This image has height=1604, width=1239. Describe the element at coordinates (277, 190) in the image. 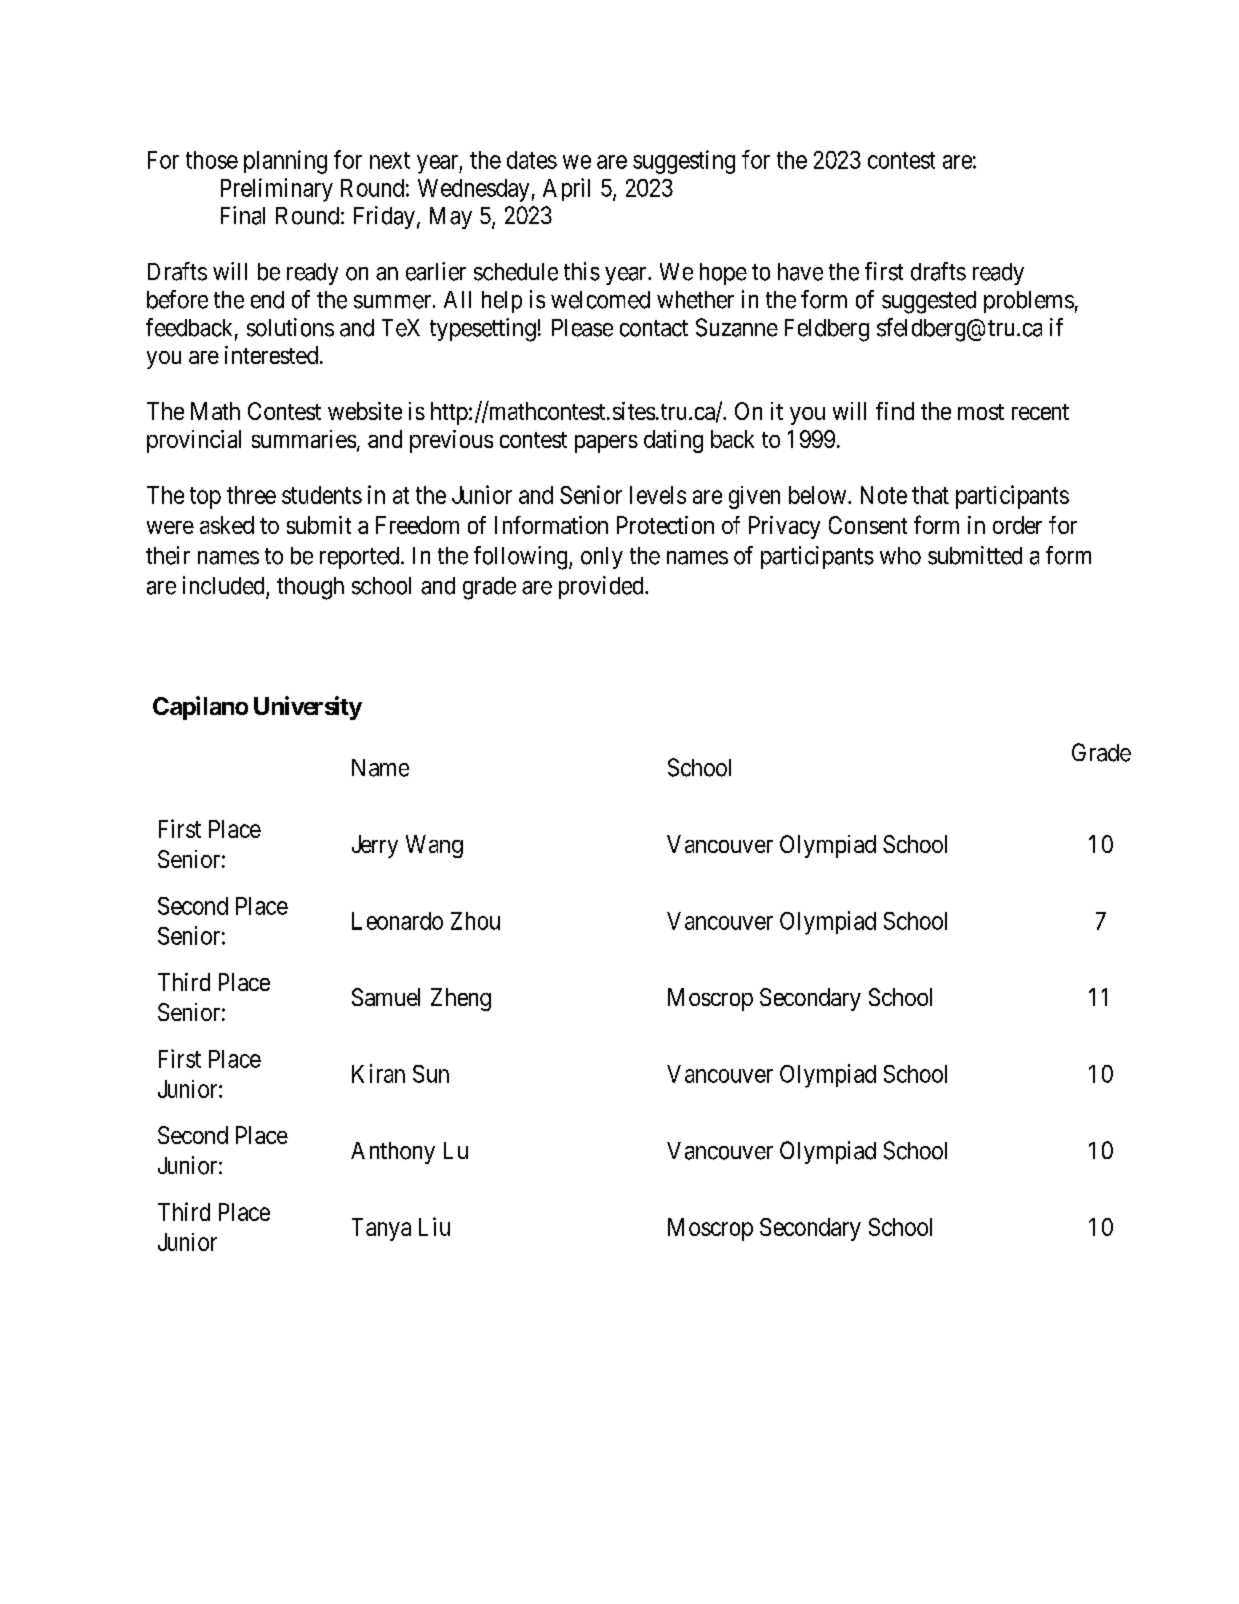

I see `Preliminary` at that location.
